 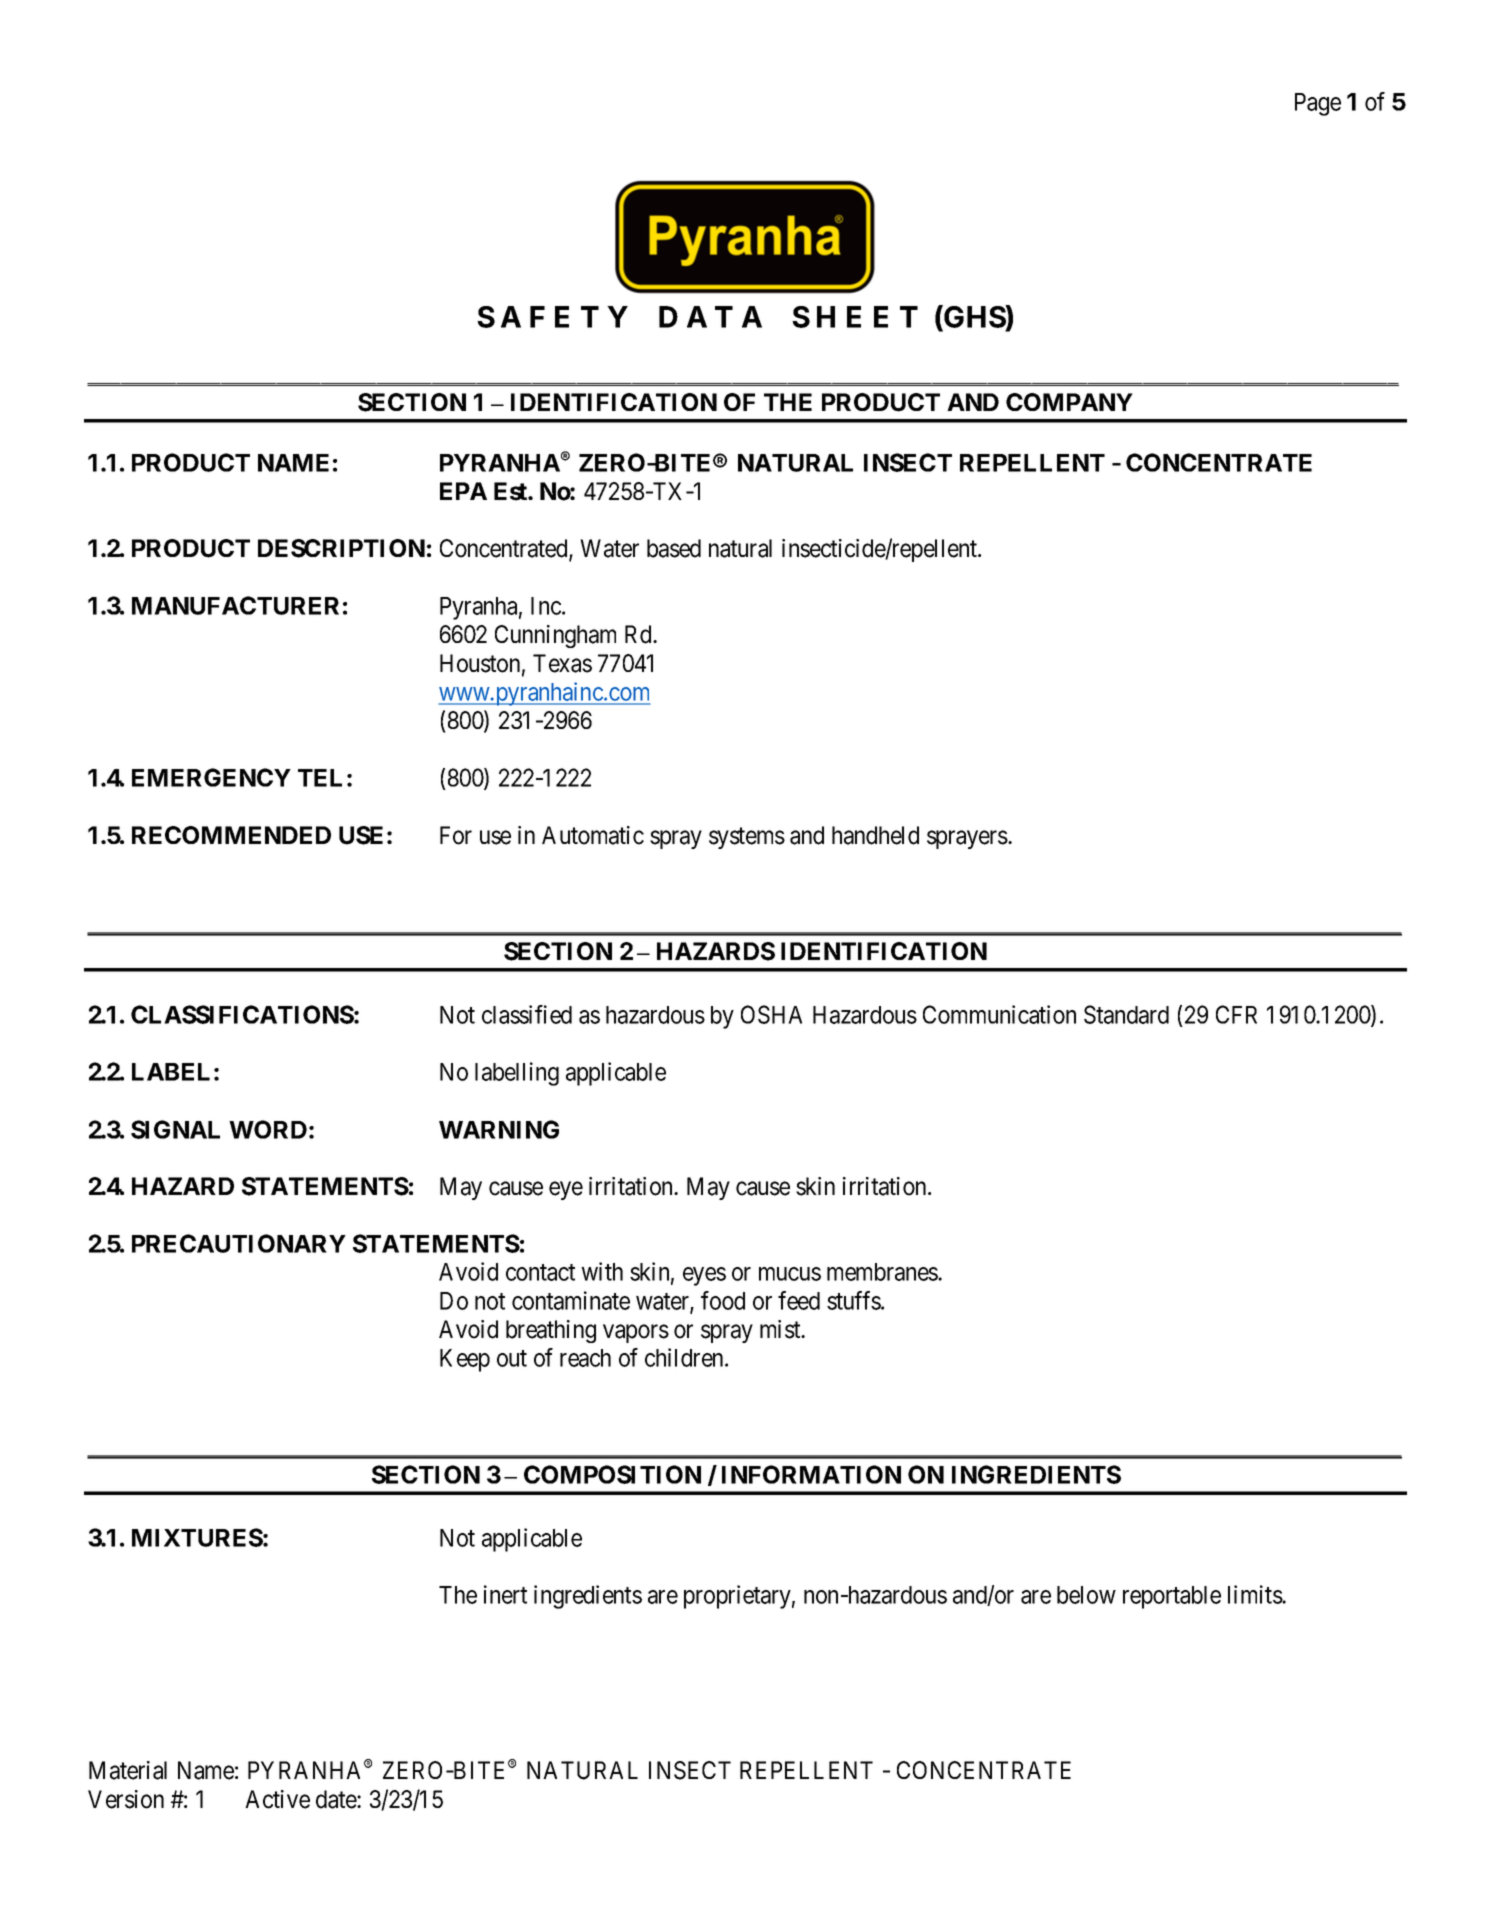 What do you see at coordinates (1318, 104) in the screenshot?
I see `Page` at bounding box center [1318, 104].
